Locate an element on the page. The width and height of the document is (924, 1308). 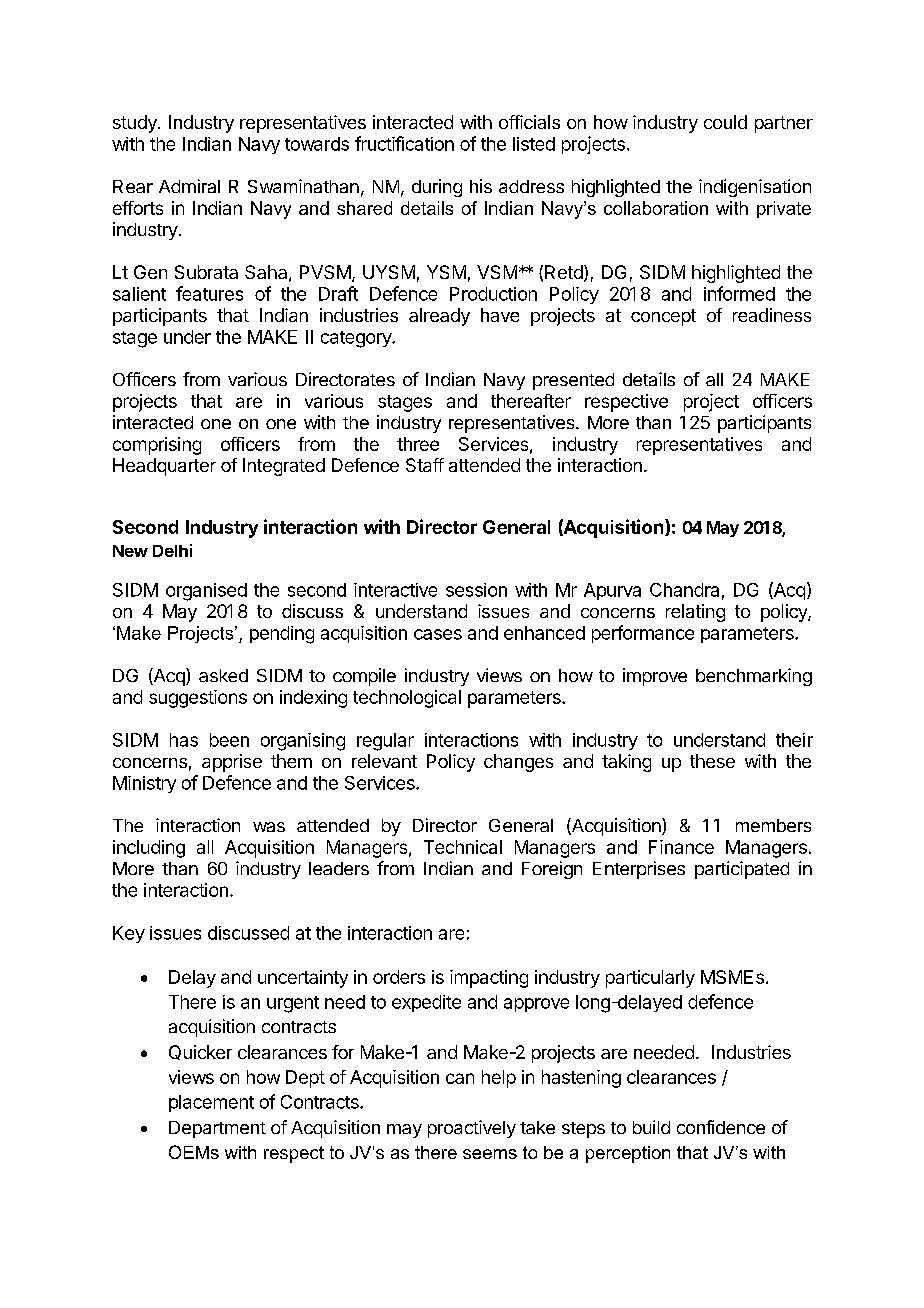
Admiral is located at coordinates (189, 186).
